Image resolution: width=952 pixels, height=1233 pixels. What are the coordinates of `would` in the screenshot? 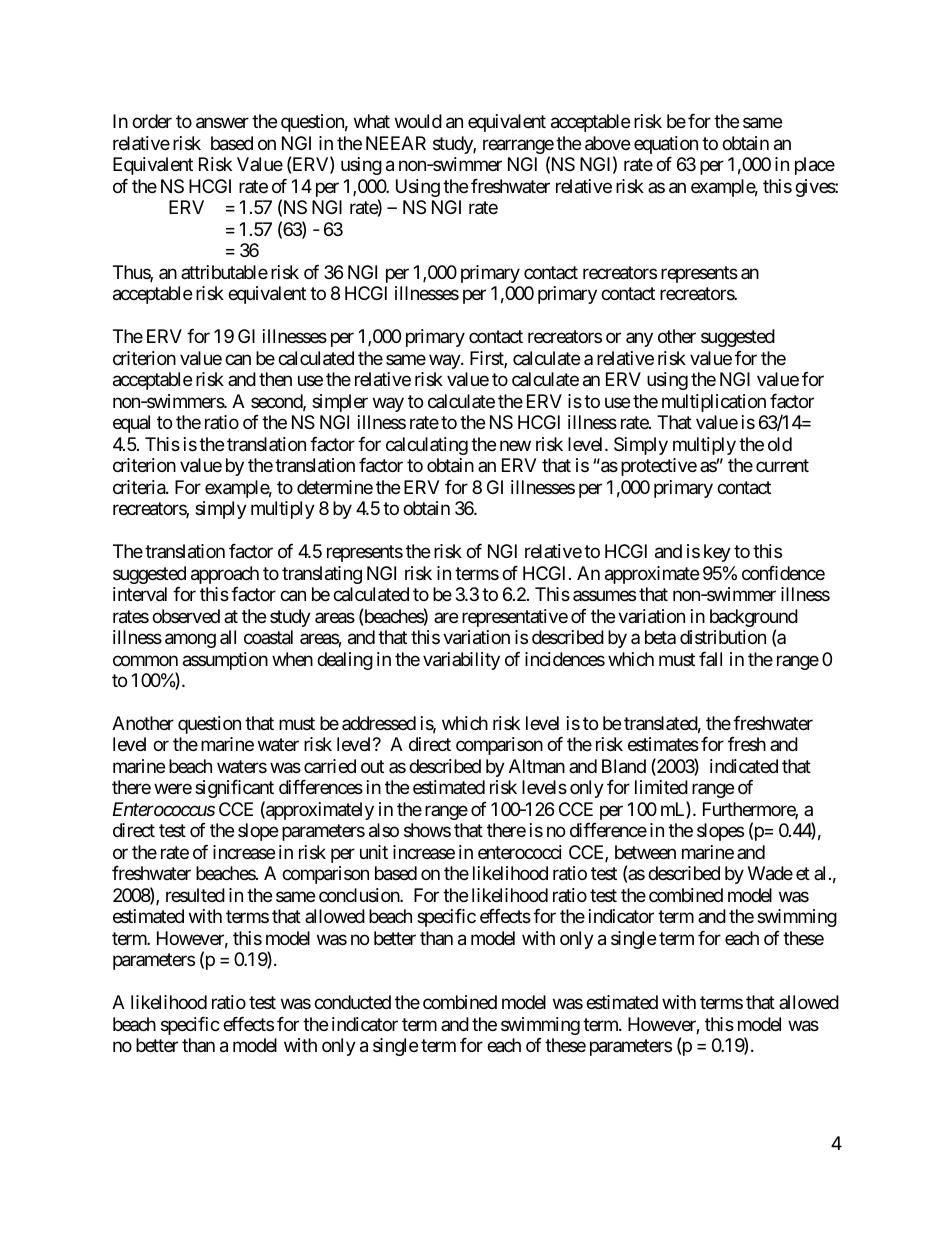 It's located at (418, 121).
